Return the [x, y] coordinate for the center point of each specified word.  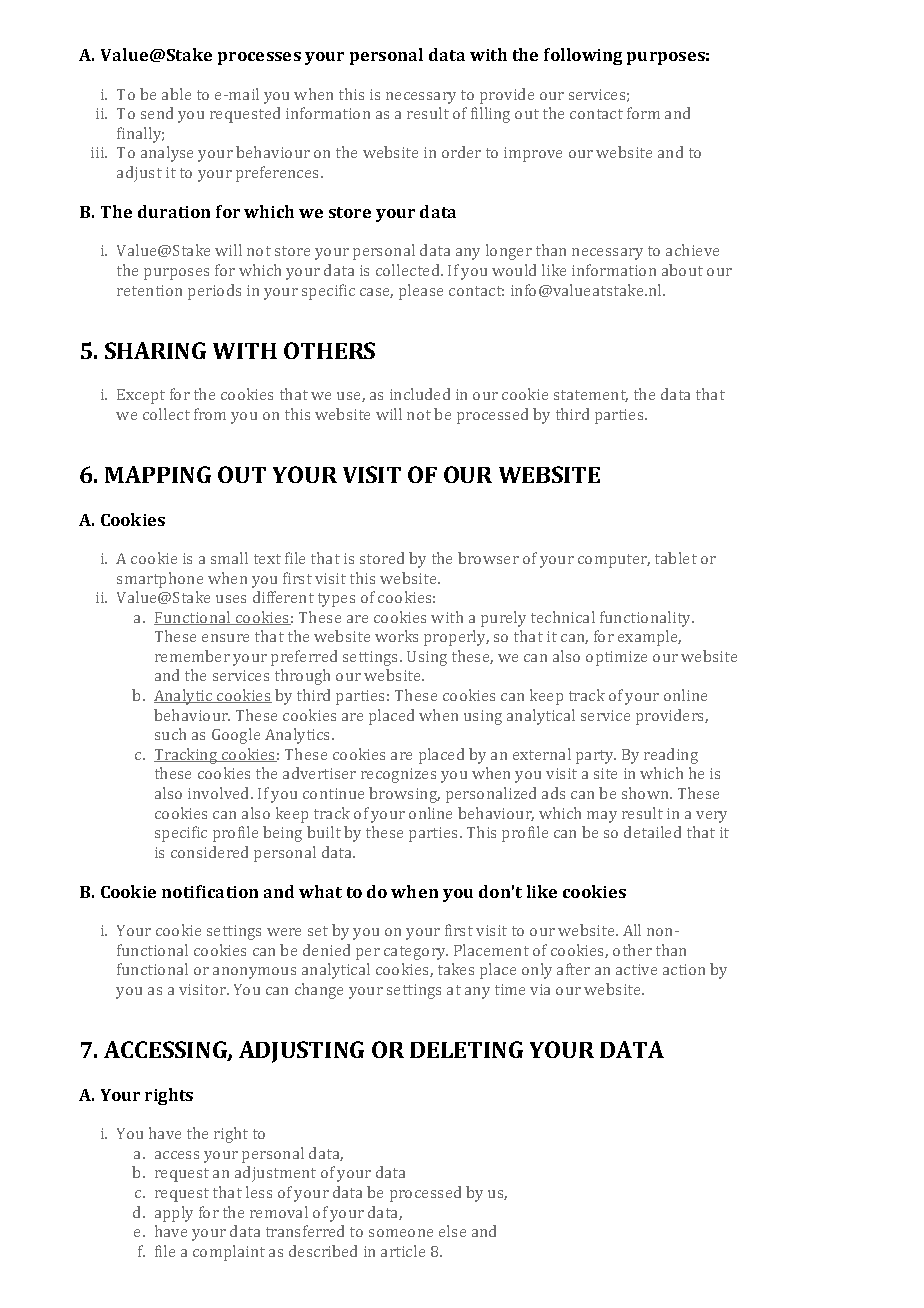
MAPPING [158, 474]
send [157, 113]
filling [490, 115]
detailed [652, 832]
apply [174, 1214]
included [420, 394]
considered [209, 852]
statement [591, 396]
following [583, 56]
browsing [404, 795]
